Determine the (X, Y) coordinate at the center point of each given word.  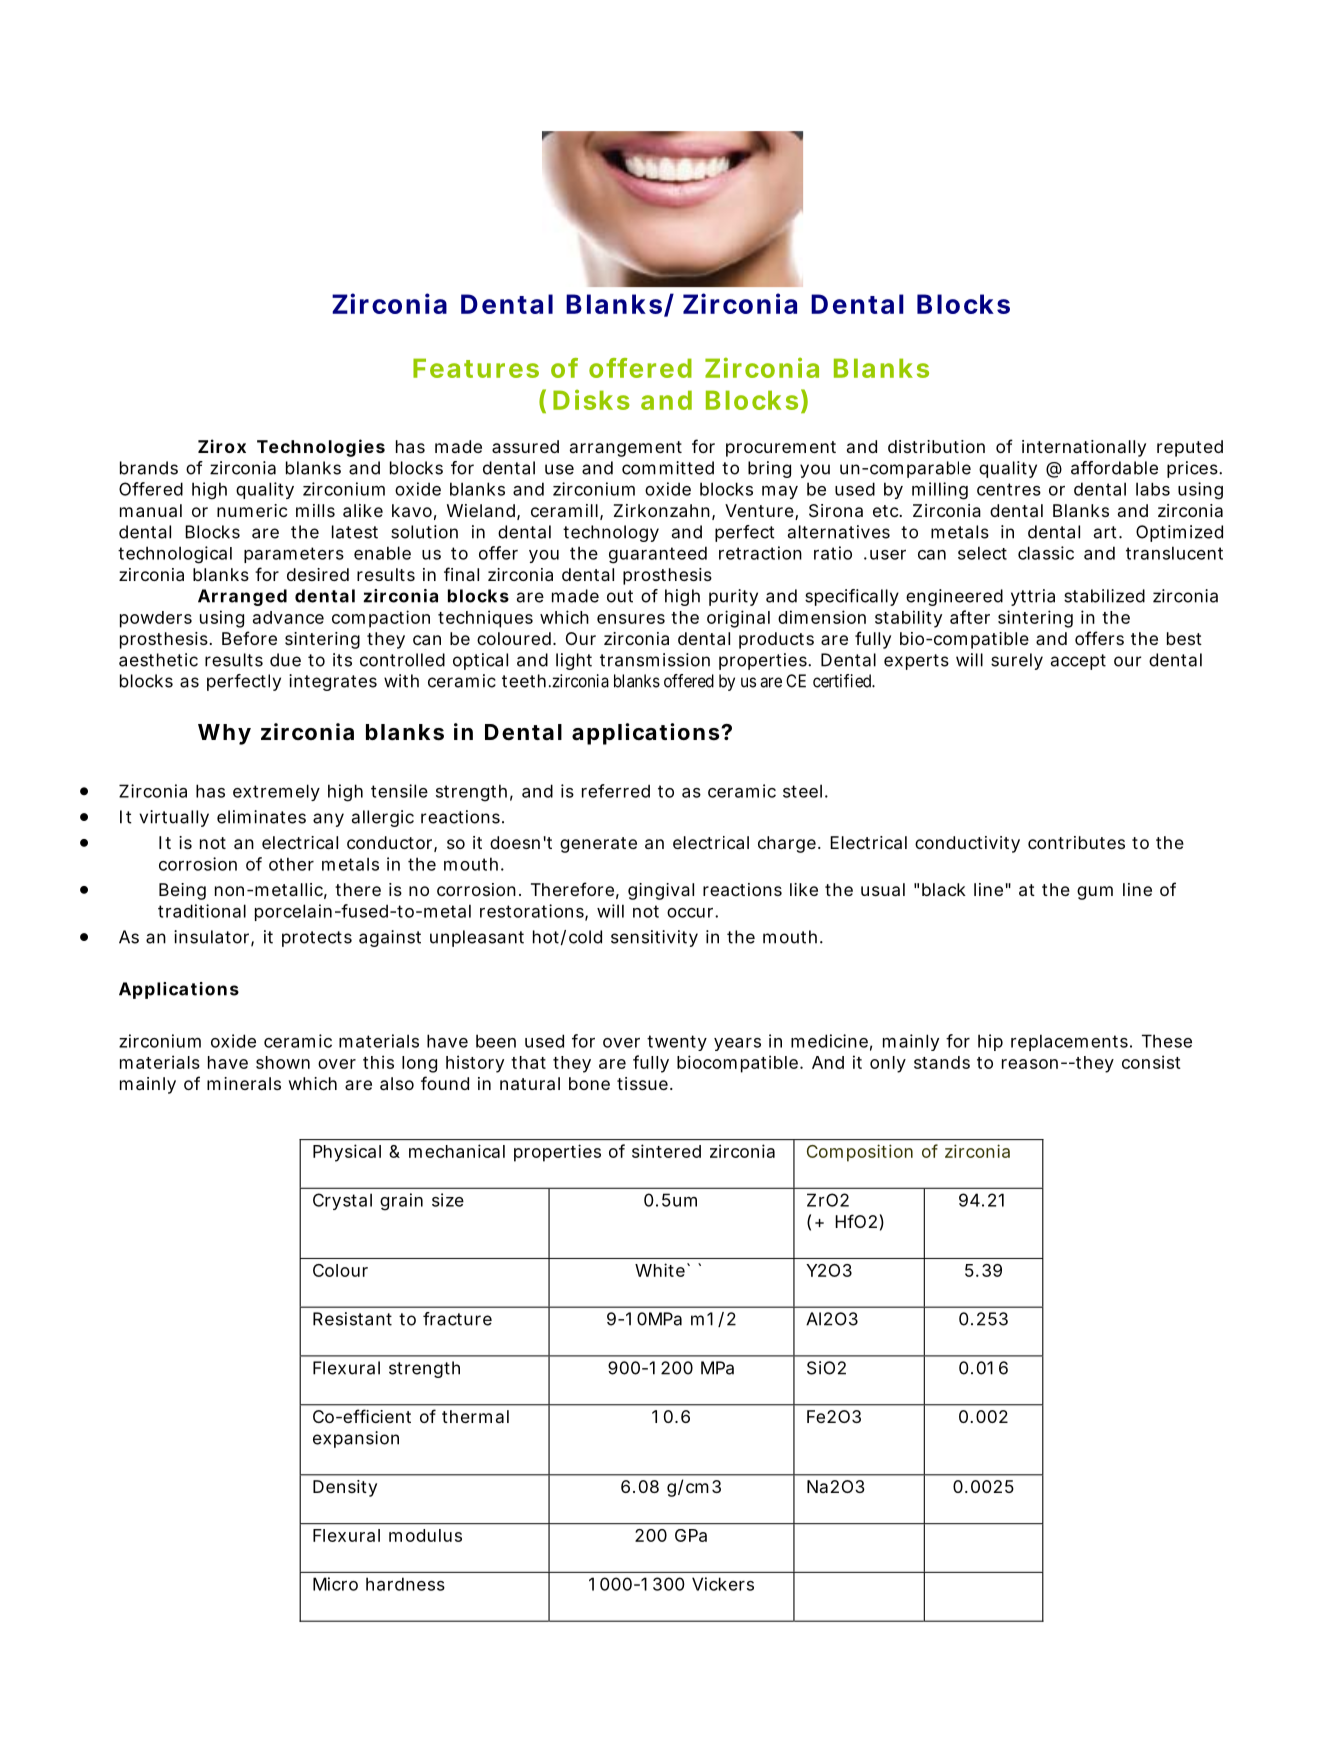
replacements (1071, 1042)
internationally (1084, 448)
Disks (591, 399)
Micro (335, 1584)
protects (317, 939)
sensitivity (654, 938)
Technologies (321, 448)
